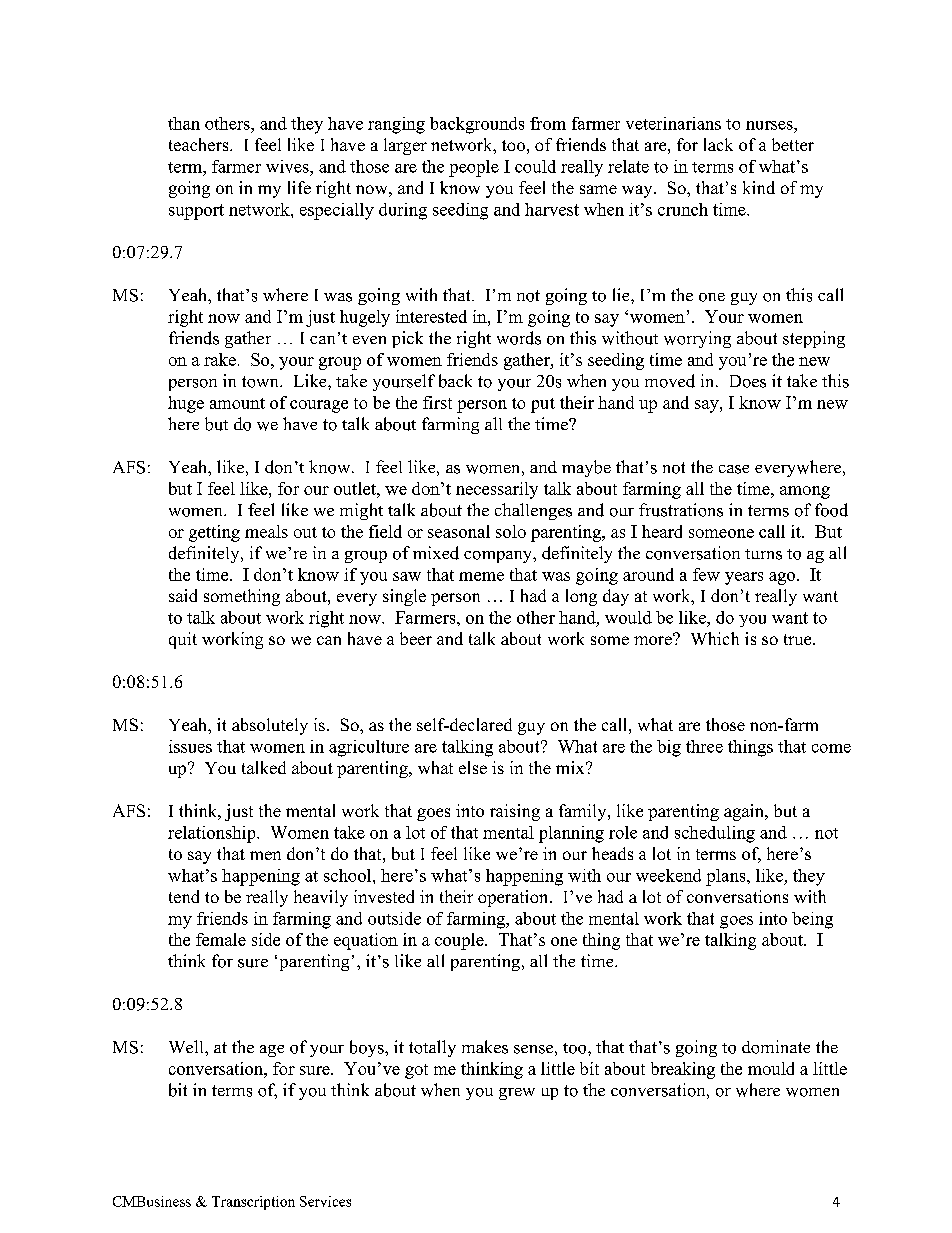  I want to click on lack, so click(718, 144).
